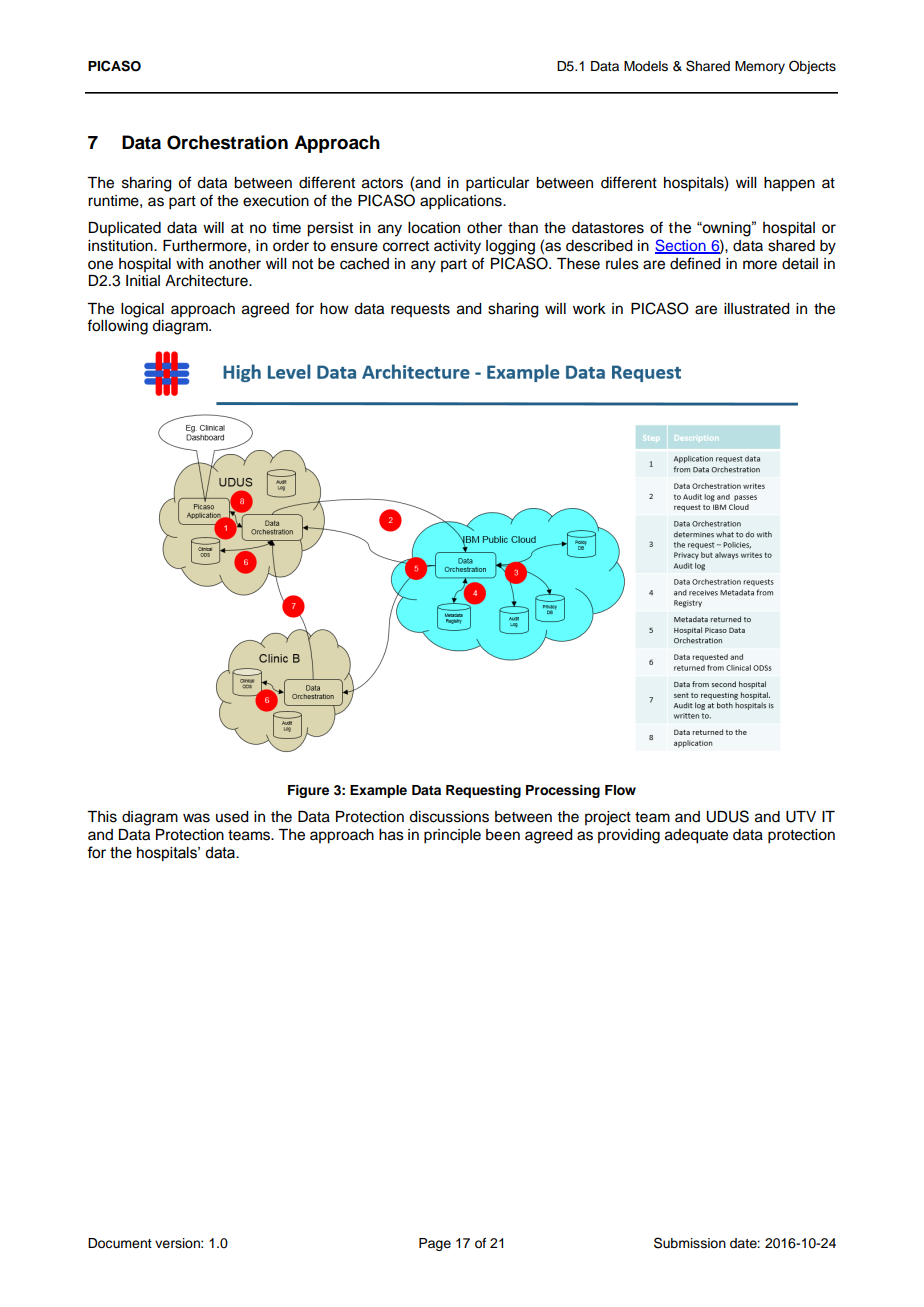  Describe the element at coordinates (620, 790) in the screenshot. I see `Flow` at that location.
